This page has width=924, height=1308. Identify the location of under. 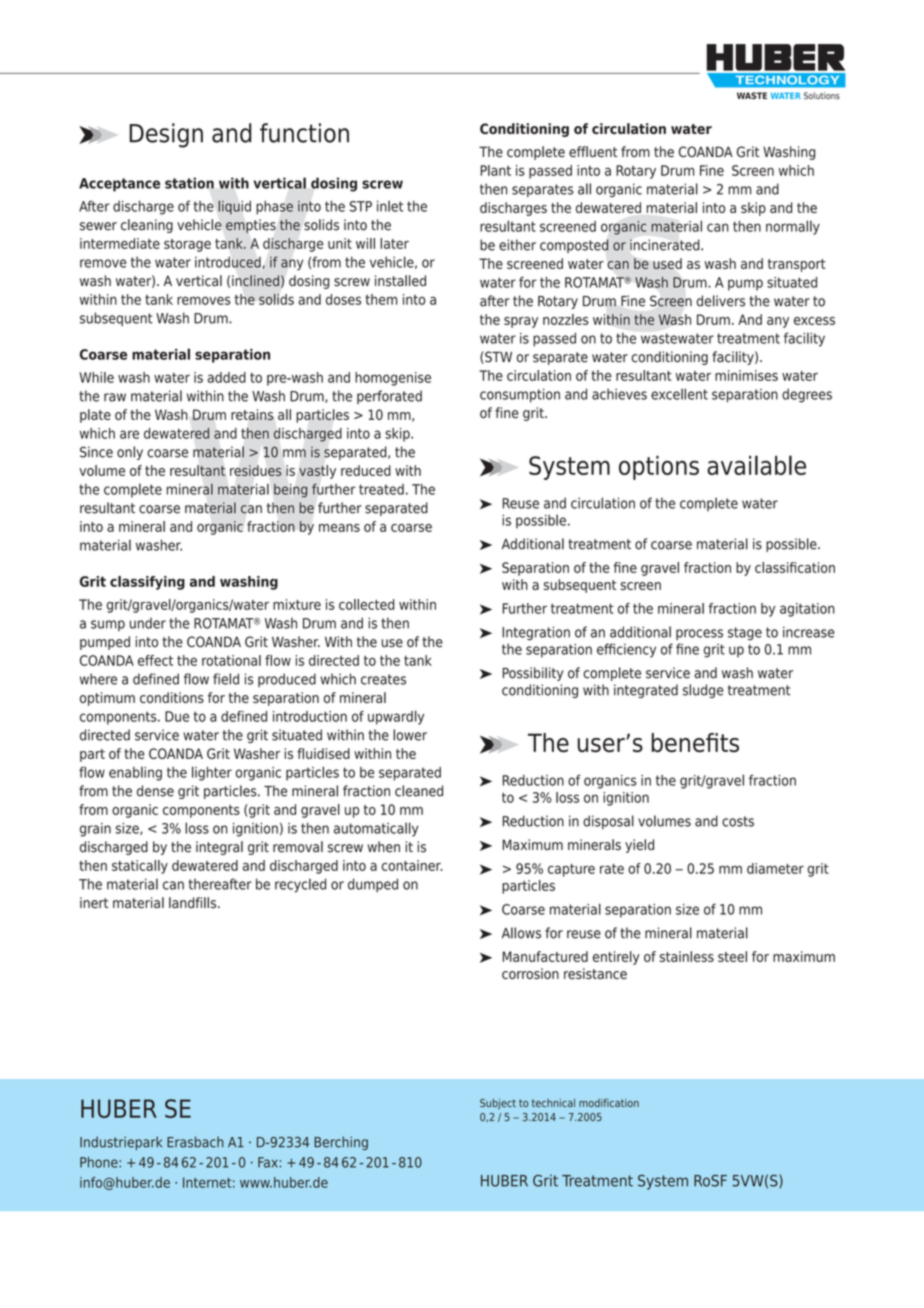
(148, 623).
